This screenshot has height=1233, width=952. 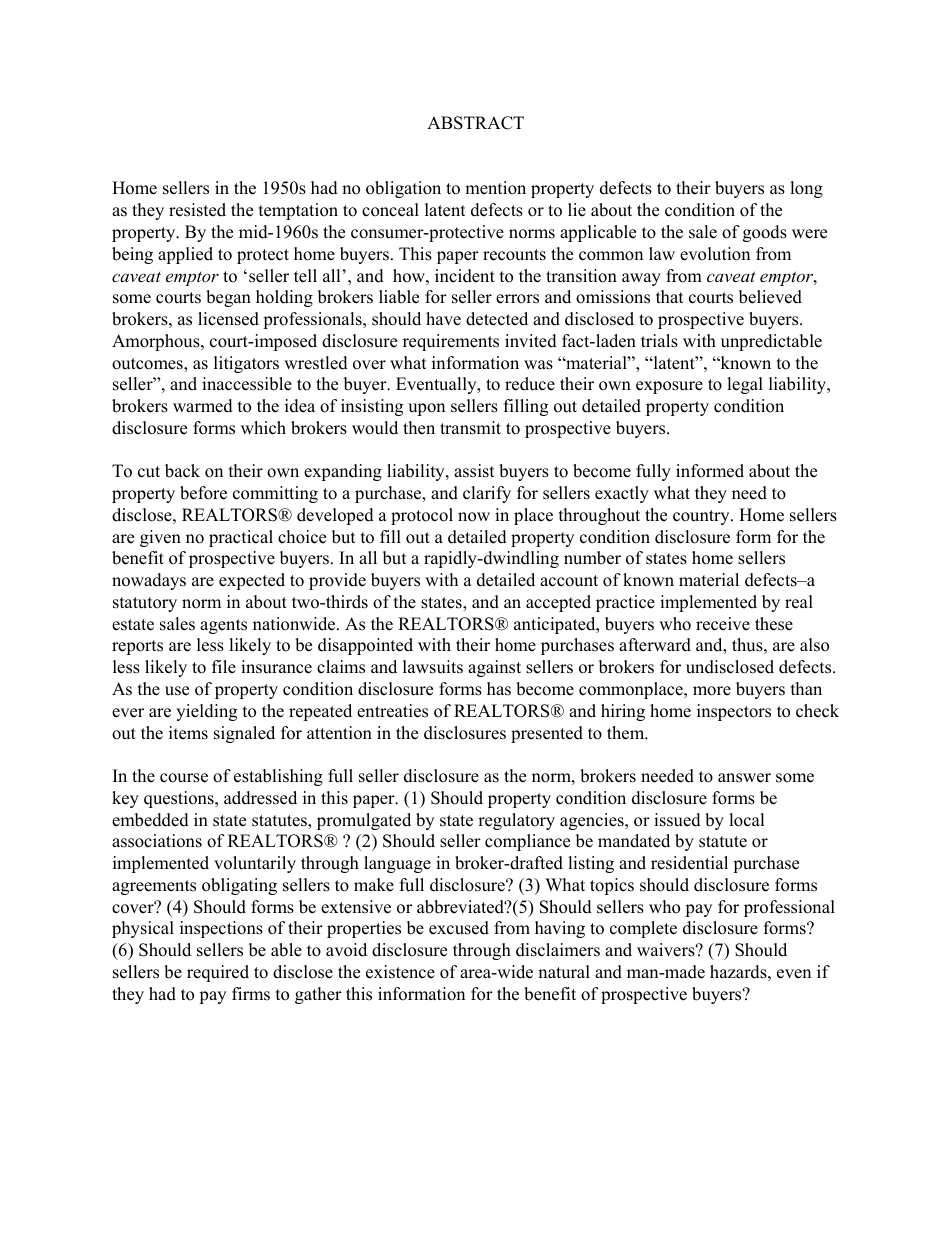 I want to click on required, so click(x=218, y=973).
